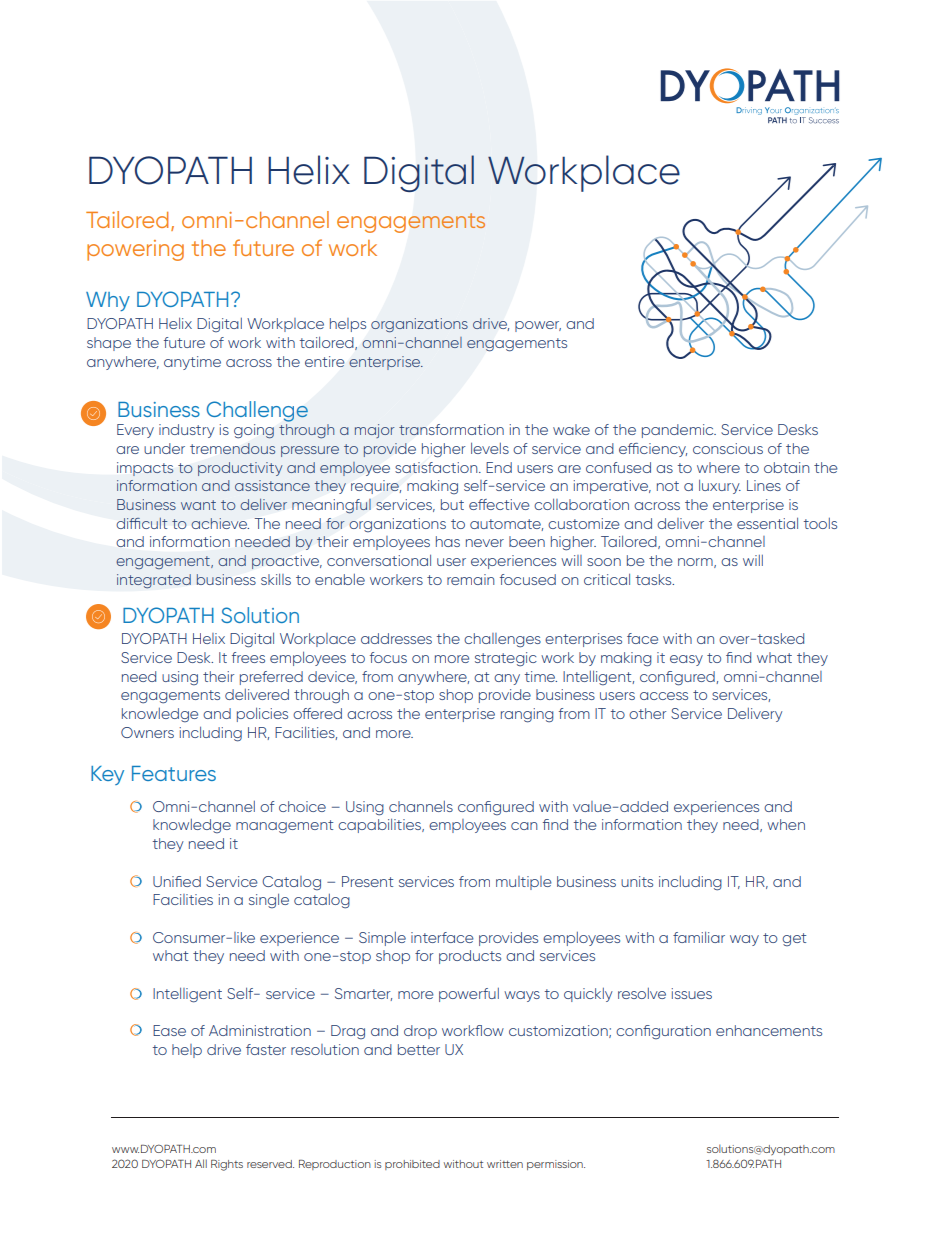 The width and height of the screenshot is (952, 1233). What do you see at coordinates (769, 1030) in the screenshot?
I see `enhancements` at bounding box center [769, 1030].
